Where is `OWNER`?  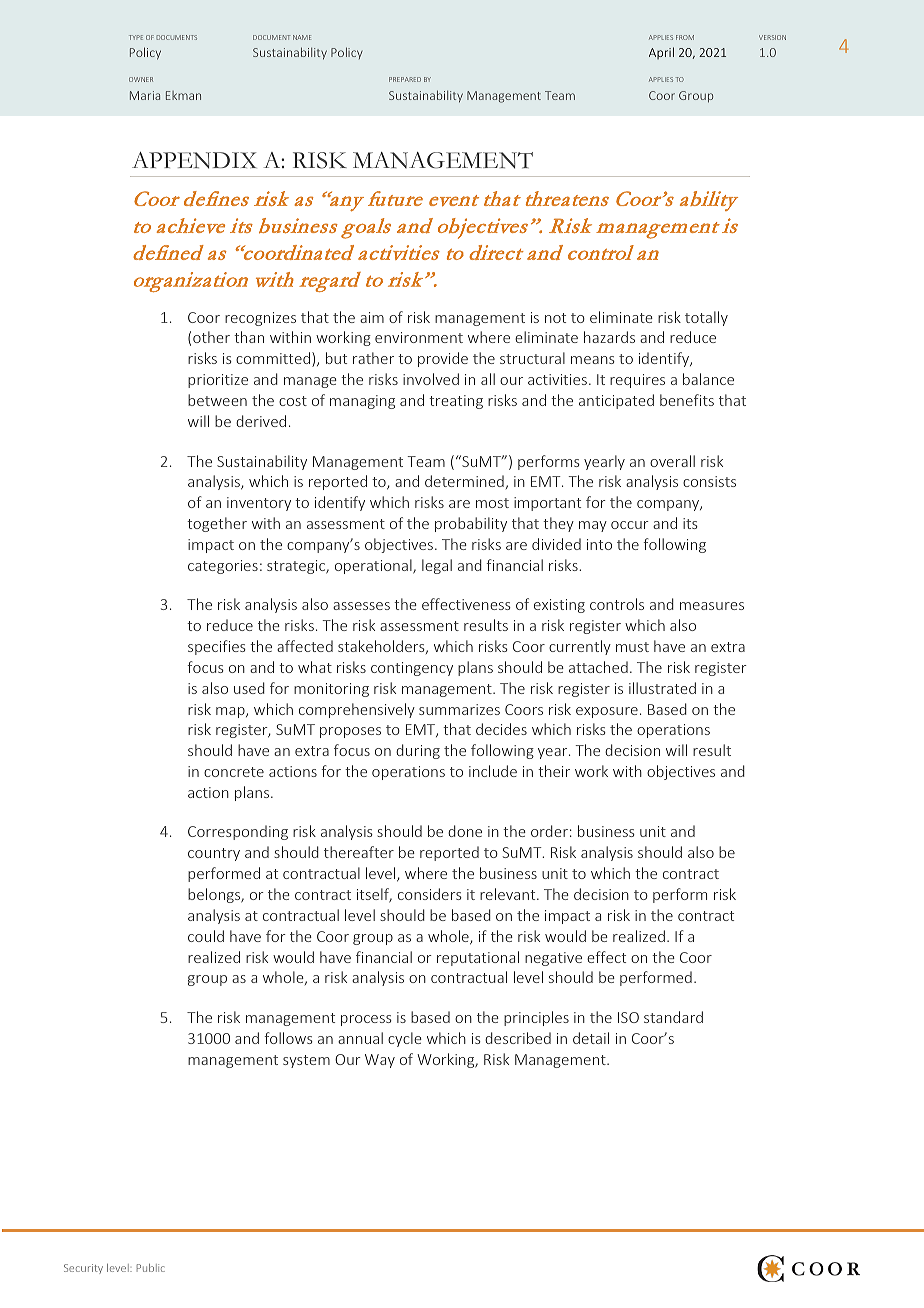
OWNER is located at coordinates (141, 79).
